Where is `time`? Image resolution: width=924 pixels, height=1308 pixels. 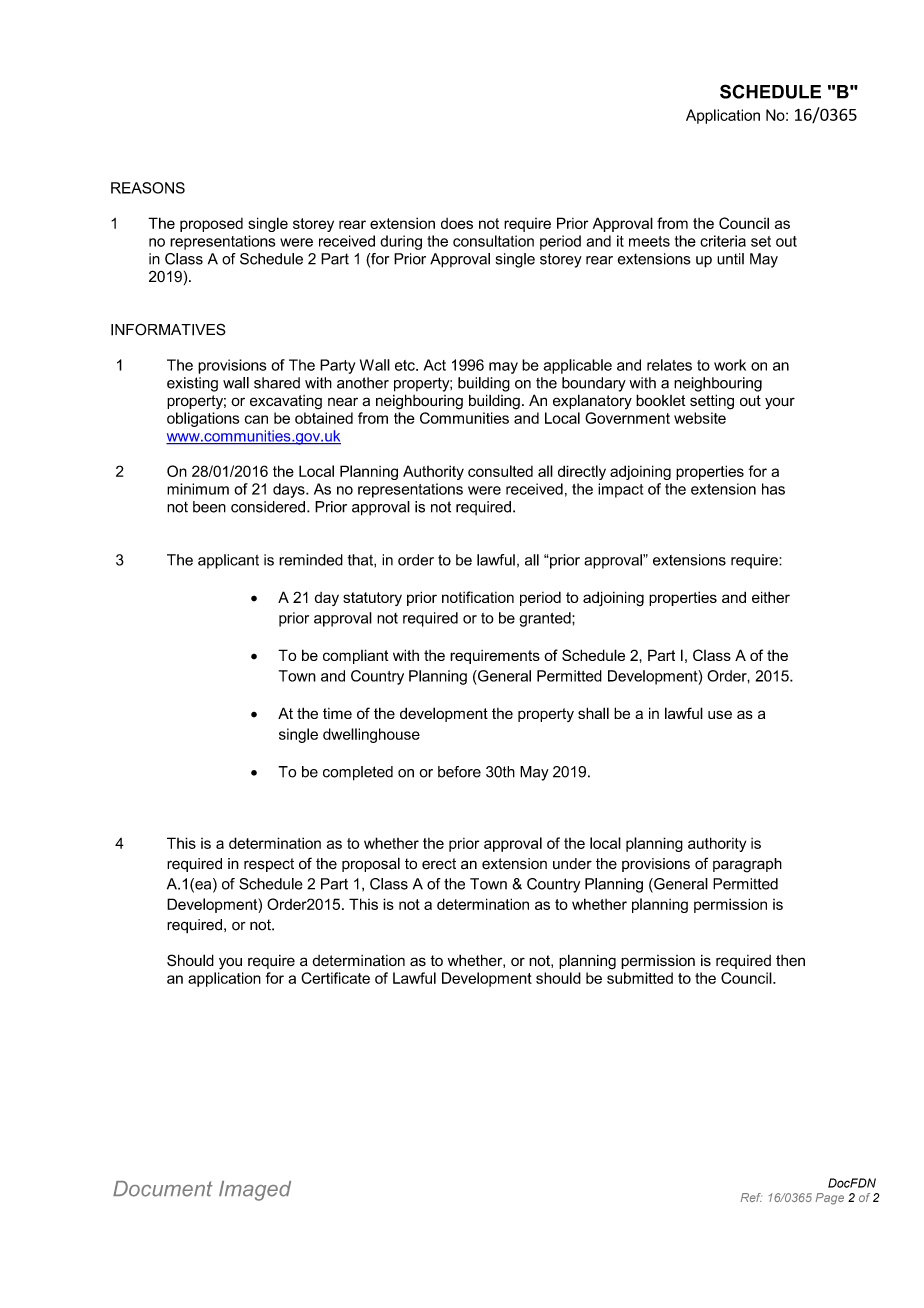
time is located at coordinates (337, 713).
